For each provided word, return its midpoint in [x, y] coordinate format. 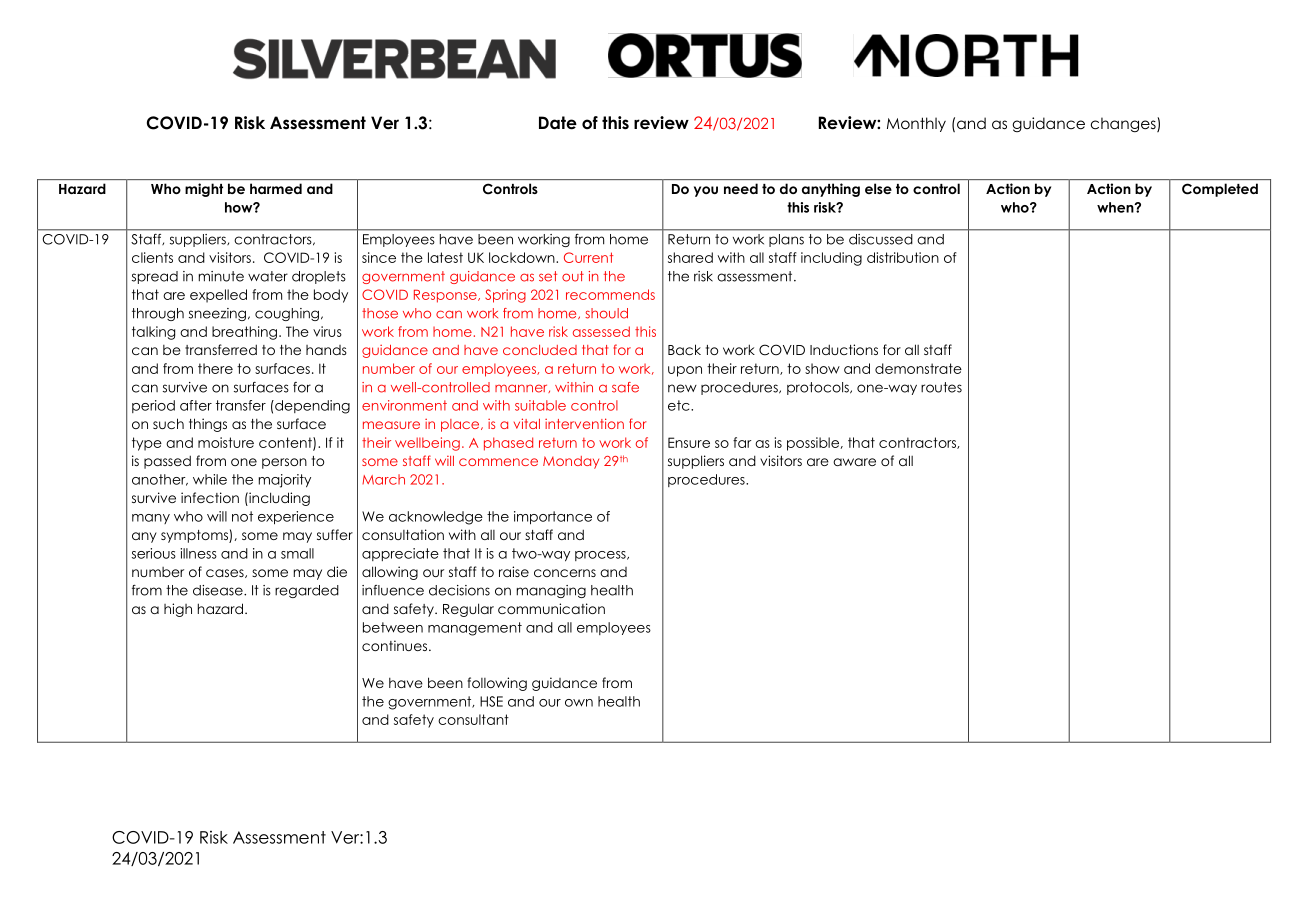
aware [854, 462]
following [497, 684]
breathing [244, 333]
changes [1124, 124]
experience [296, 518]
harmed [276, 188]
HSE [491, 701]
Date [558, 123]
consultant [473, 719]
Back [684, 349]
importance [553, 518]
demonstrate [918, 368]
